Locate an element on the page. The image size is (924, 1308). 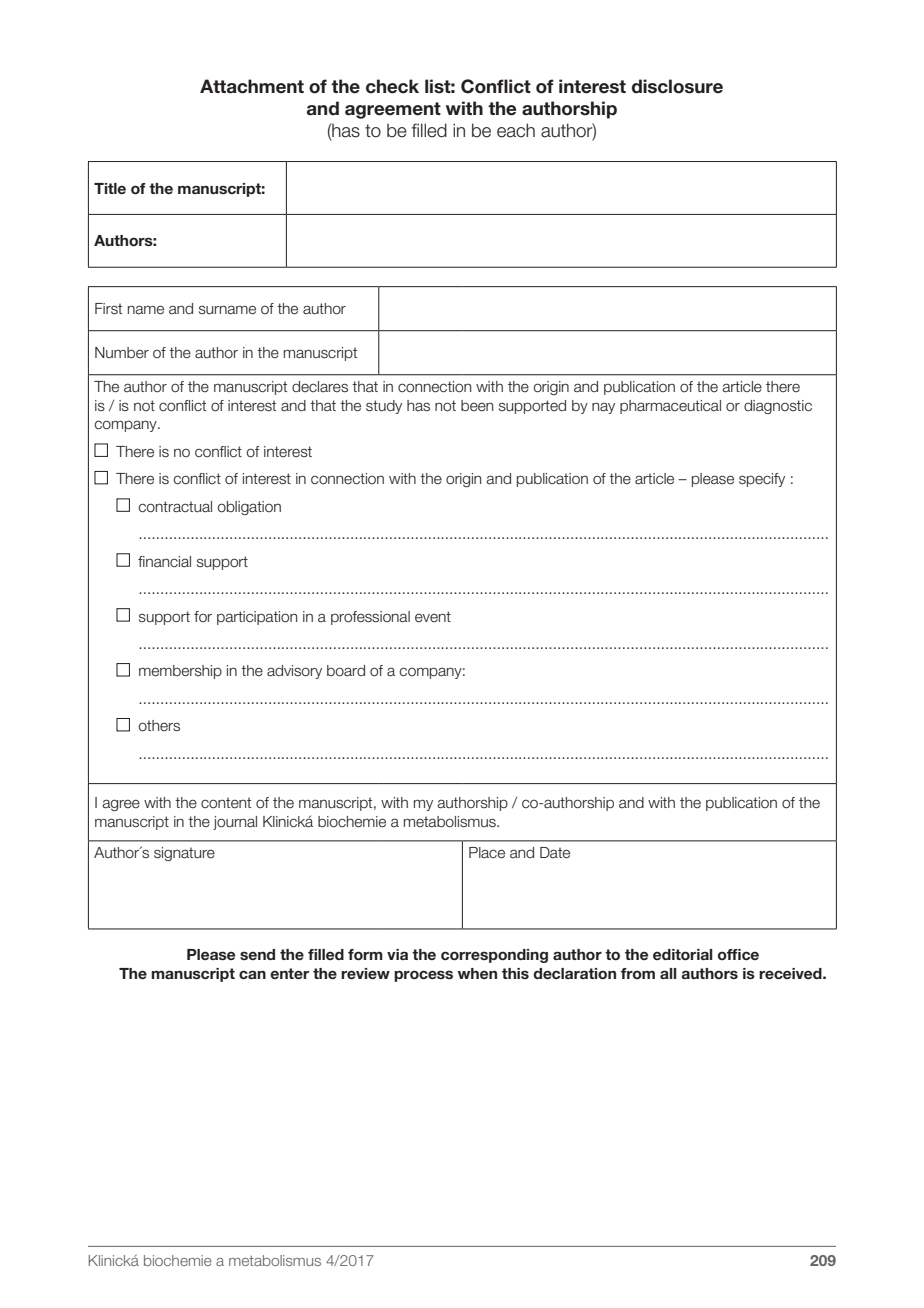
Attachment is located at coordinates (252, 86).
